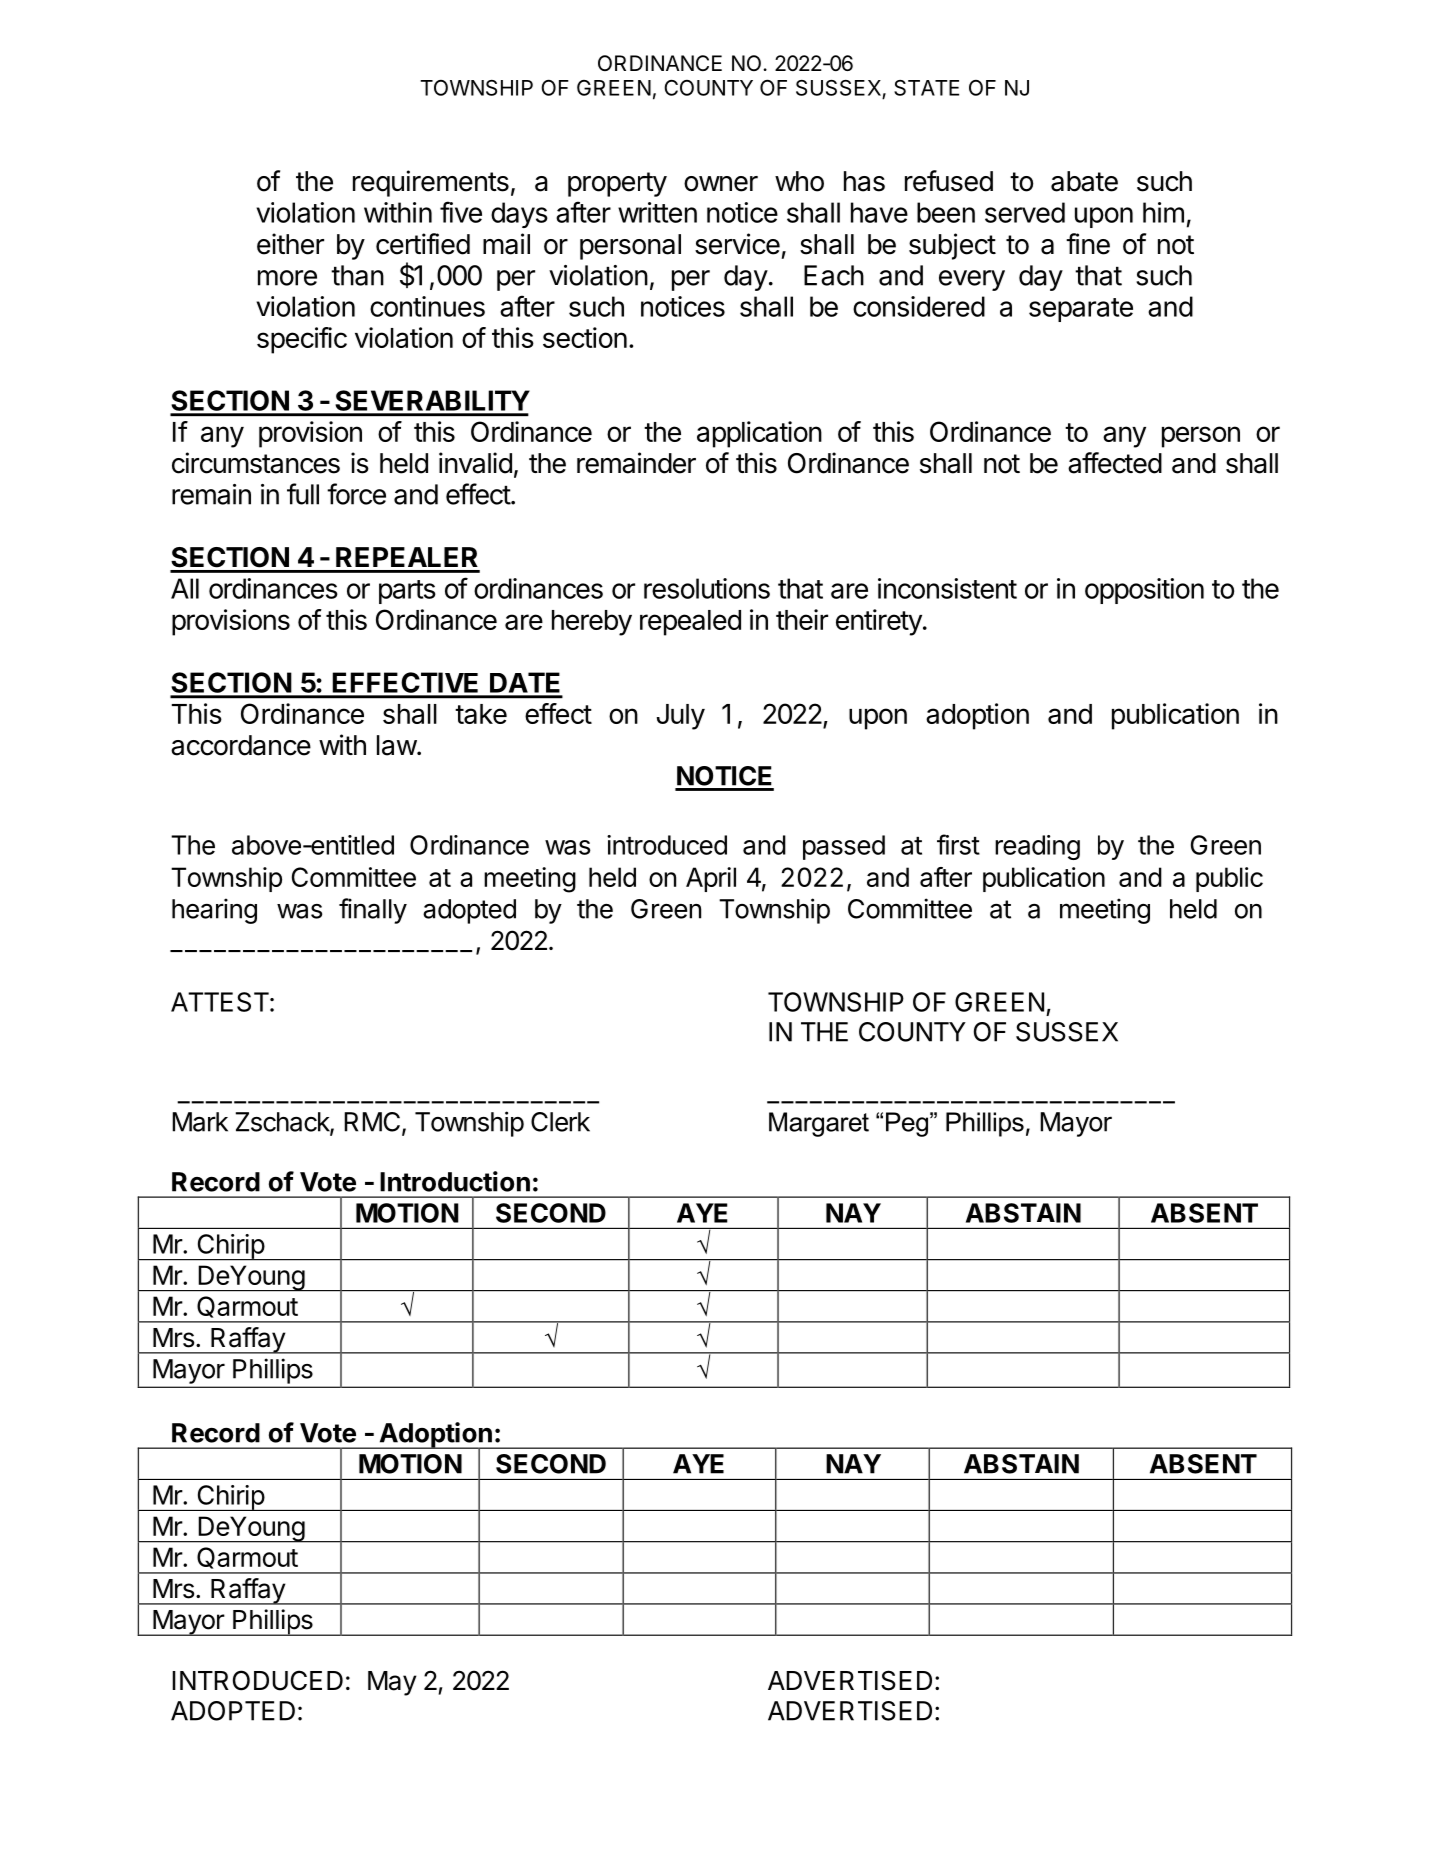 The height and width of the image is (1876, 1449). What do you see at coordinates (908, 1124) in the image?
I see `Peg` at bounding box center [908, 1124].
